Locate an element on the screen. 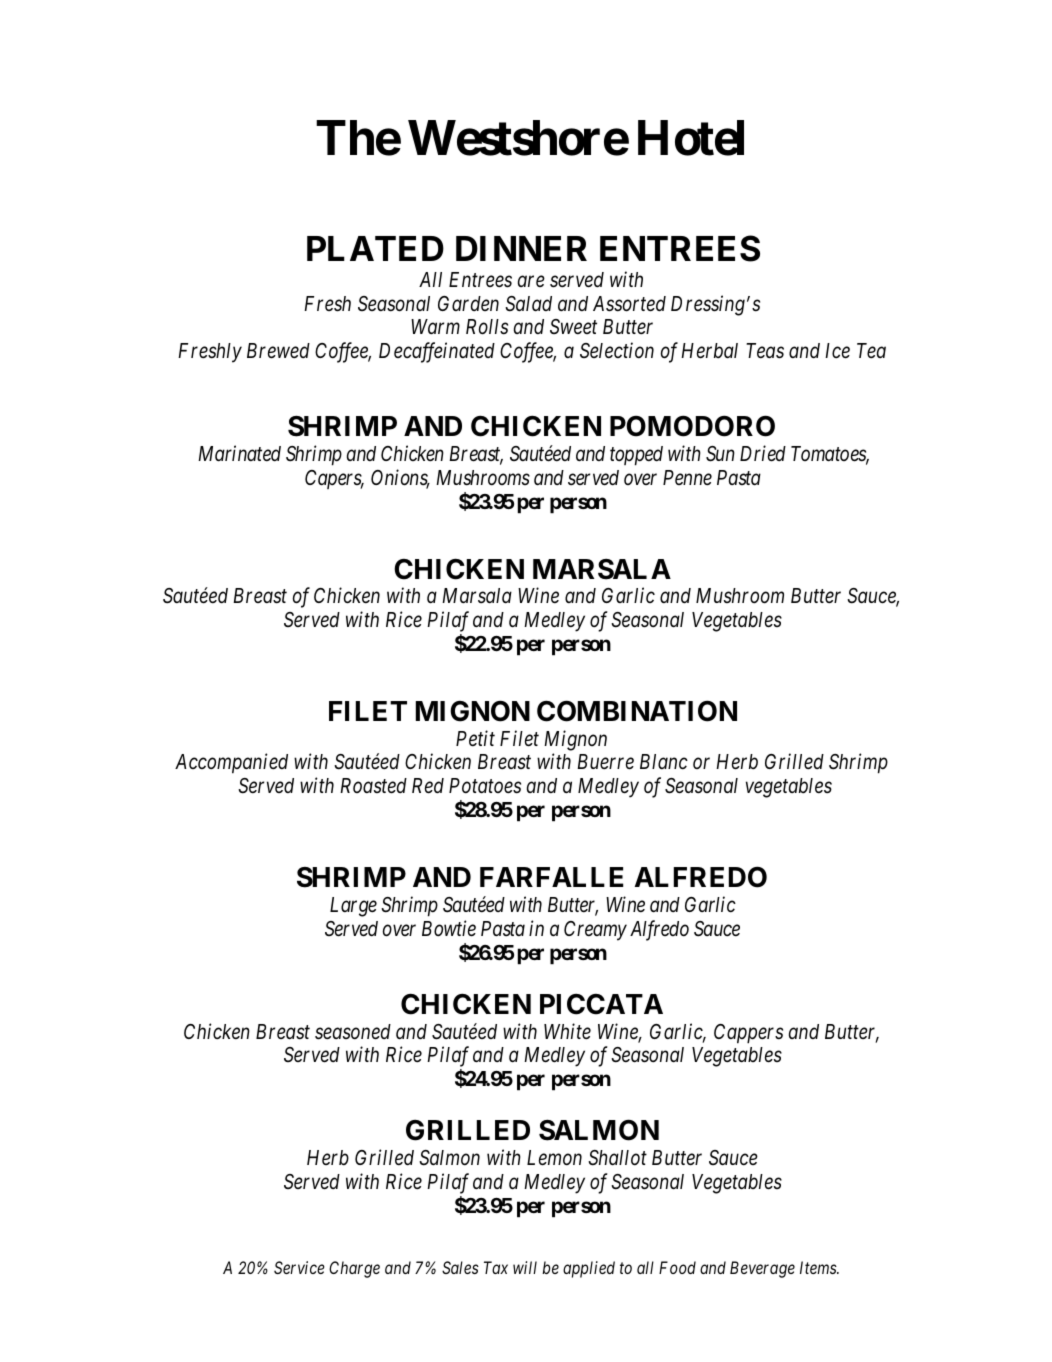 This screenshot has width=1052, height=1362. Large is located at coordinates (353, 907).
